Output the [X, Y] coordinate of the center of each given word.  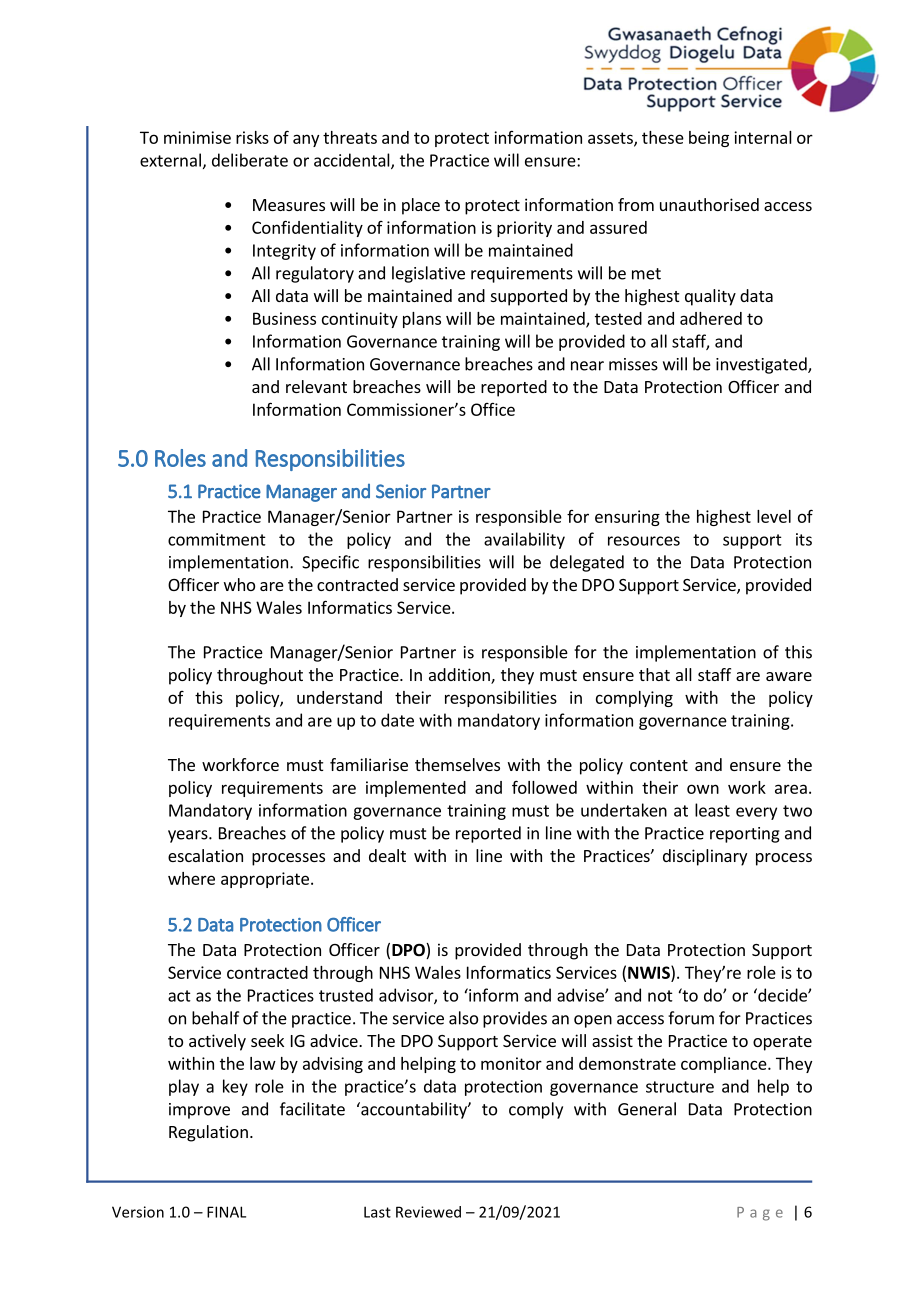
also [463, 1018]
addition [460, 676]
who [239, 584]
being [709, 139]
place [421, 206]
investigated [762, 365]
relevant [316, 386]
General [647, 1109]
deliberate [250, 160]
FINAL [226, 1212]
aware [789, 676]
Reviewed [428, 1212]
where [191, 878]
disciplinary [705, 857]
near [587, 366]
